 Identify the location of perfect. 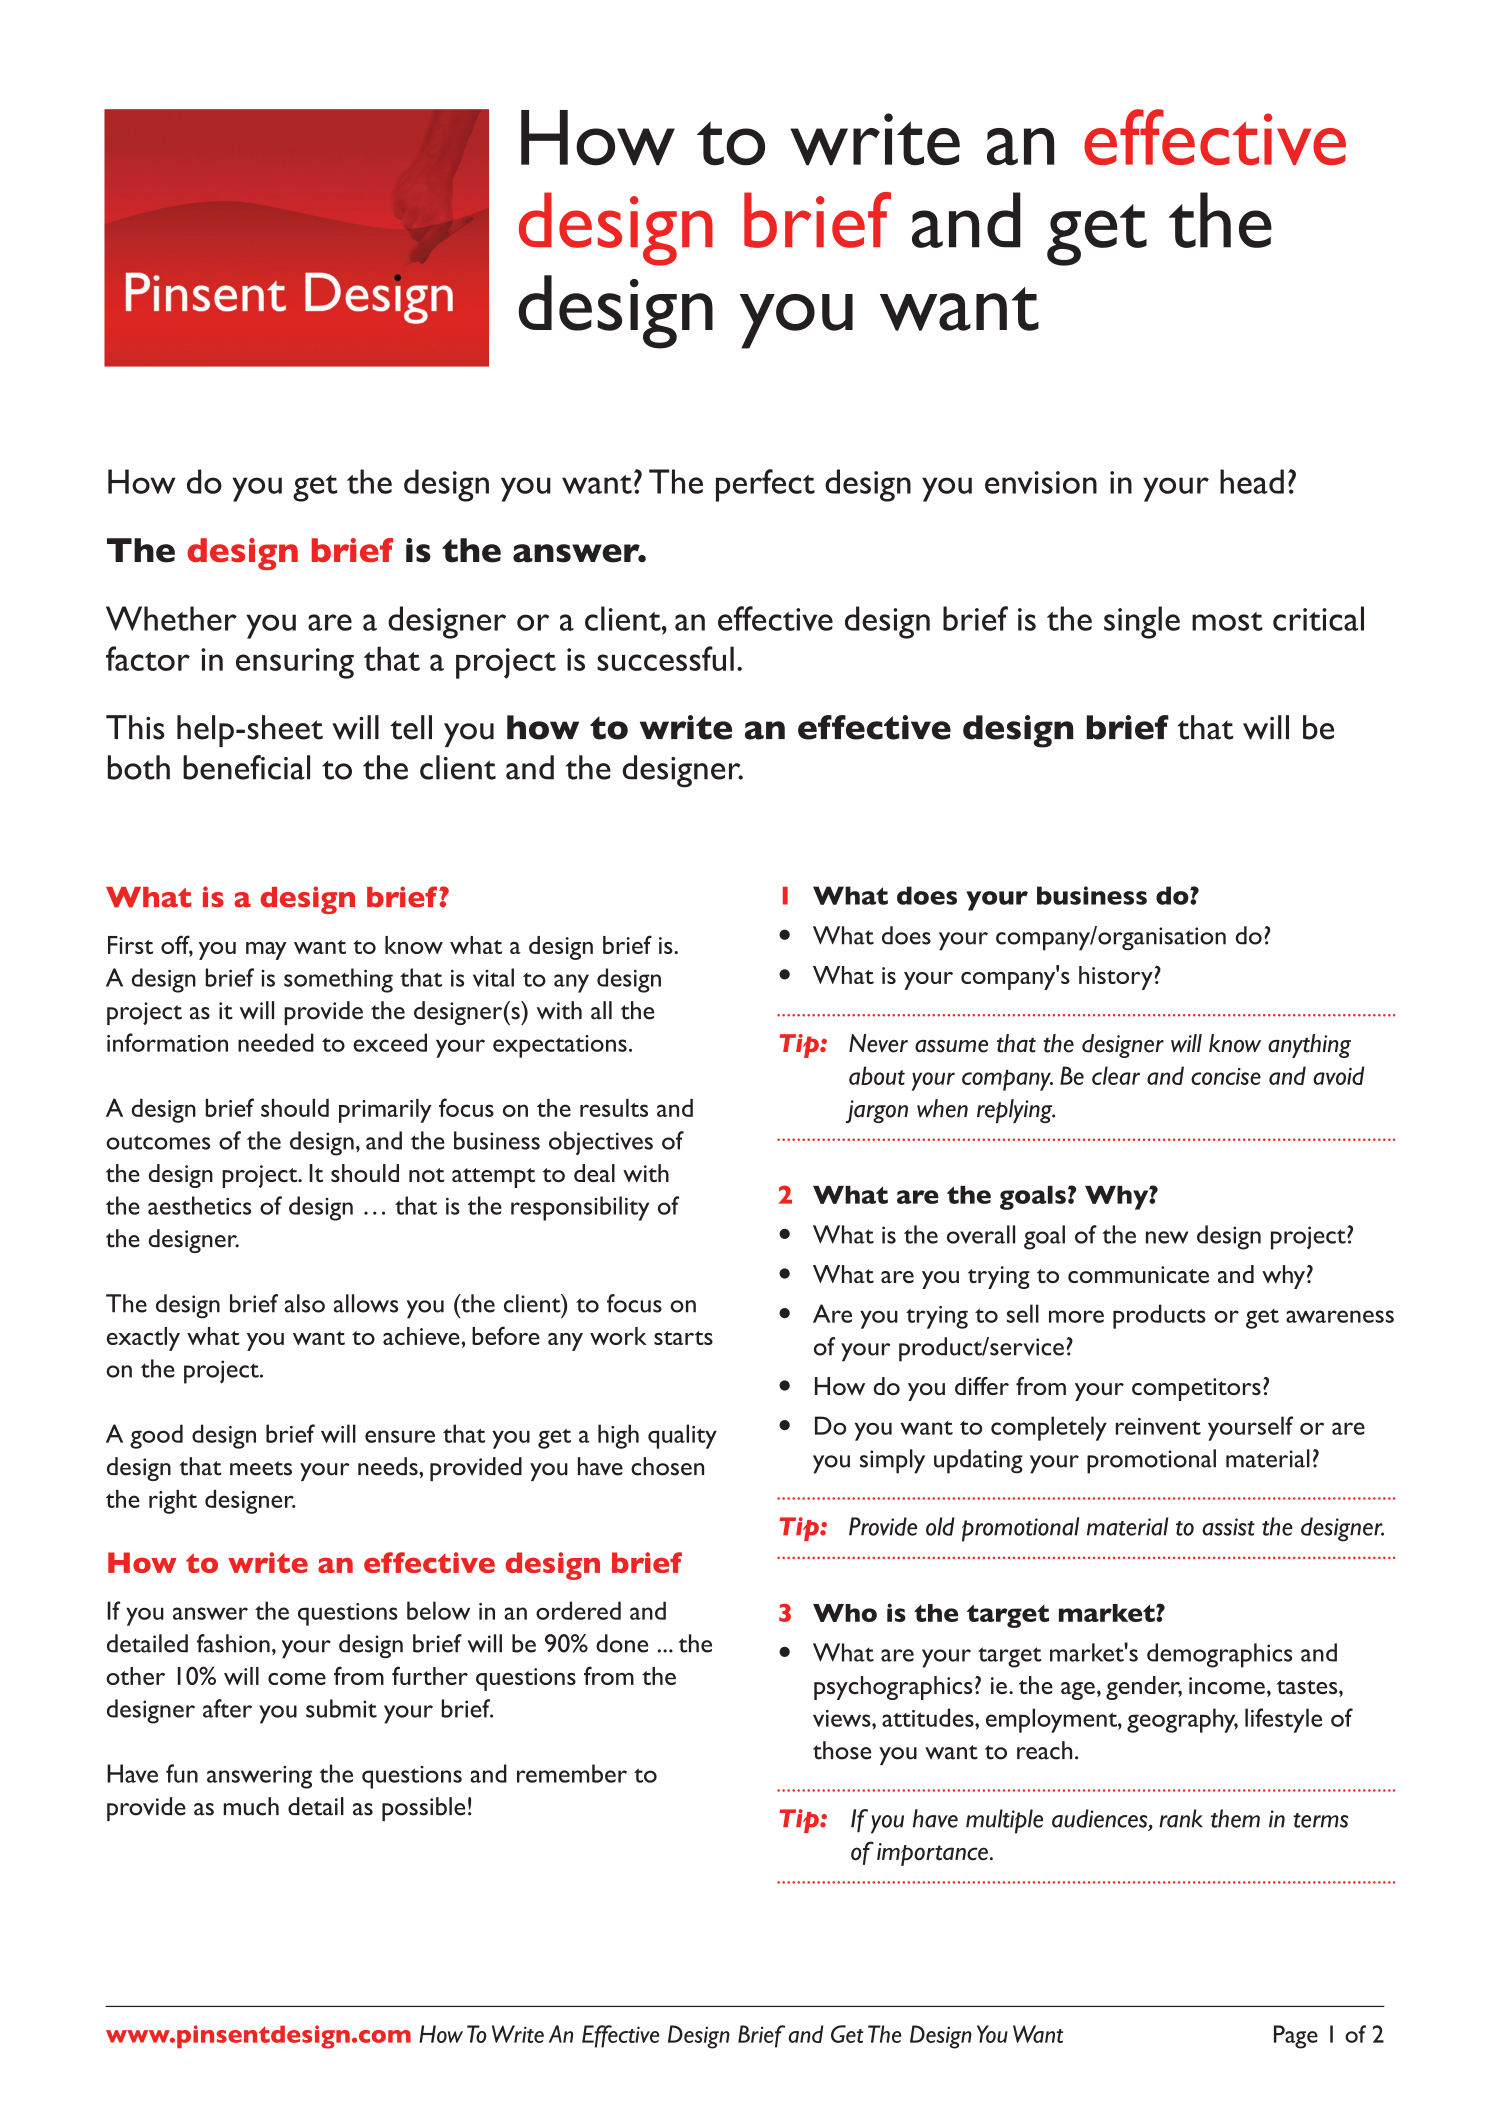
(765, 485).
